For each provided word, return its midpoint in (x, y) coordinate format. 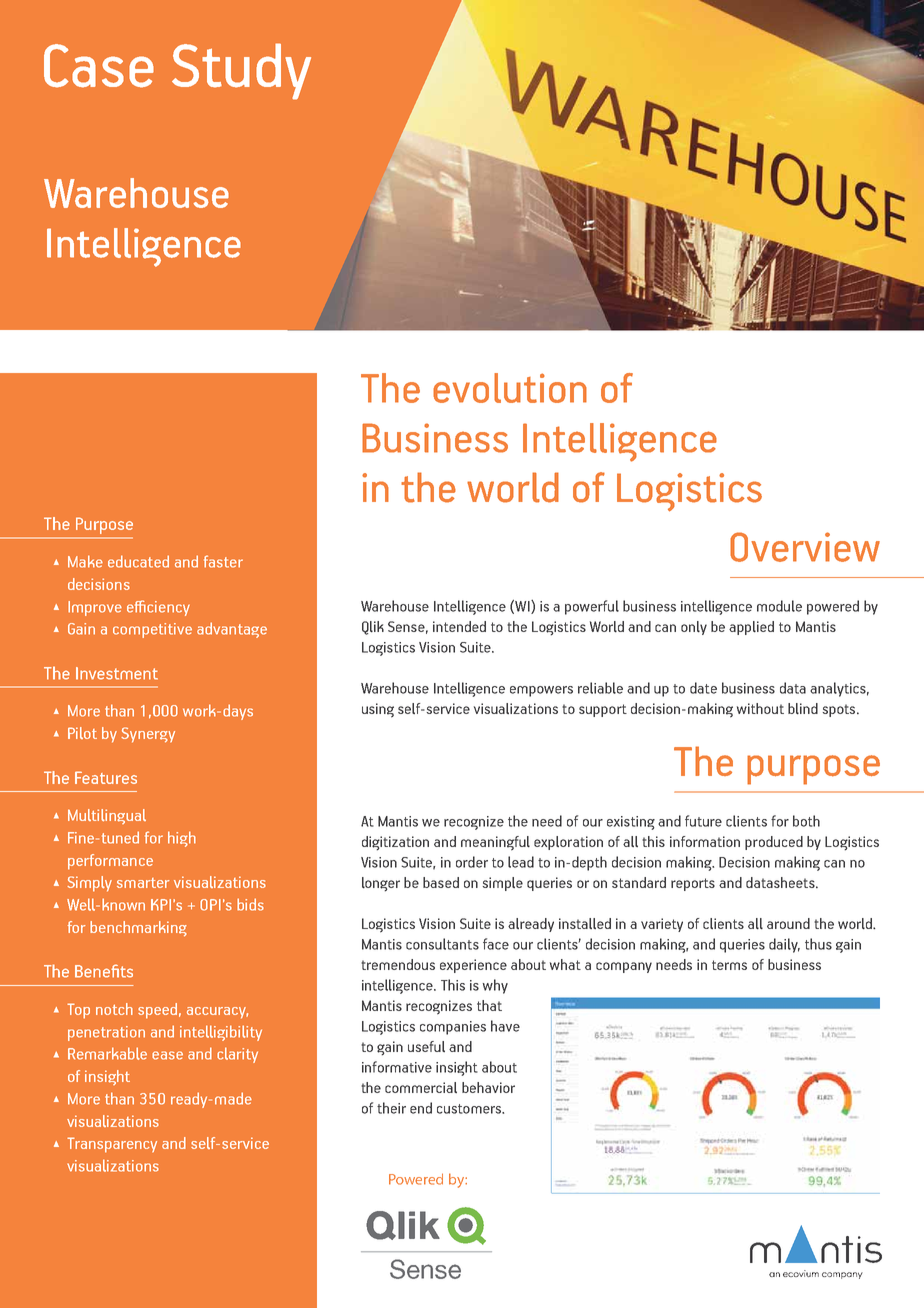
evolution (510, 388)
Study (241, 71)
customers (470, 1109)
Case (99, 66)
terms (729, 965)
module (779, 606)
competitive (152, 630)
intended (459, 626)
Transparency (112, 1145)
